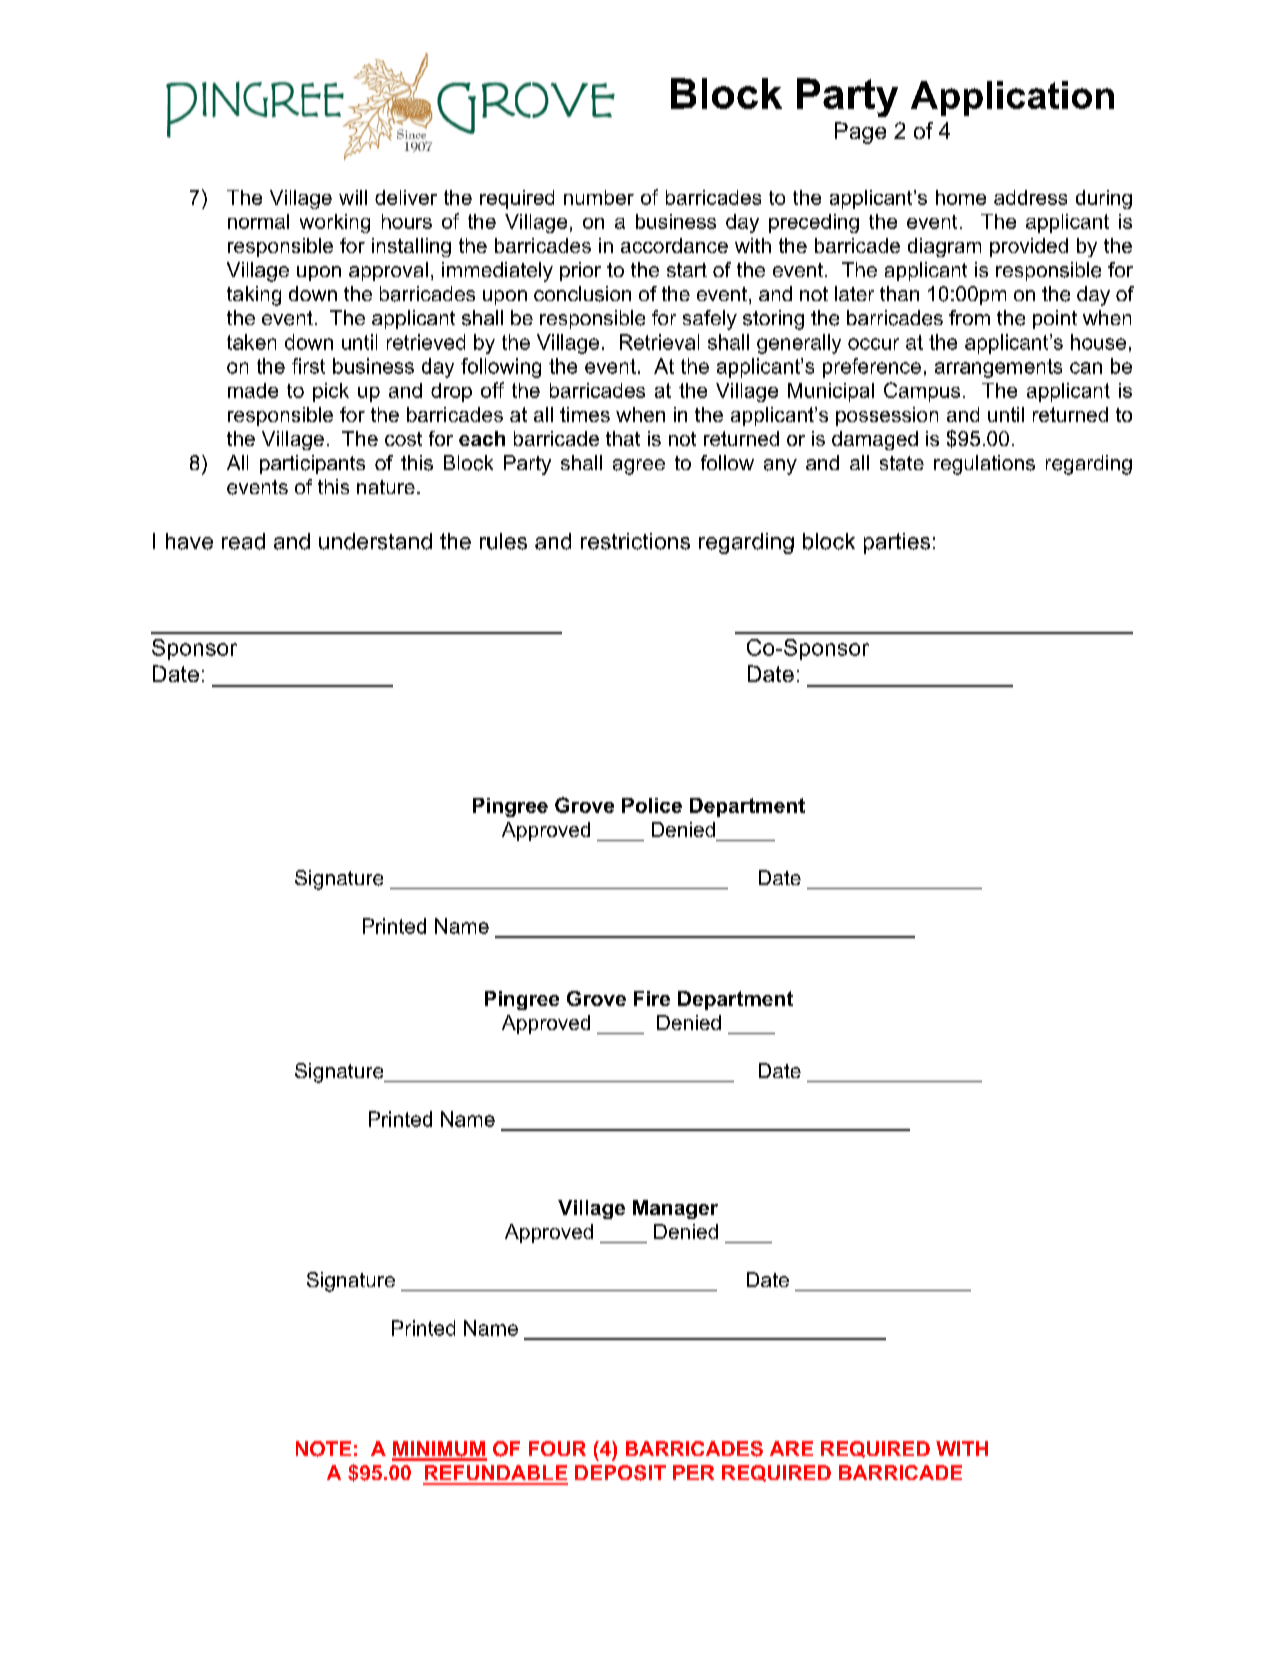 The image size is (1284, 1662). I want to click on read, so click(243, 541).
